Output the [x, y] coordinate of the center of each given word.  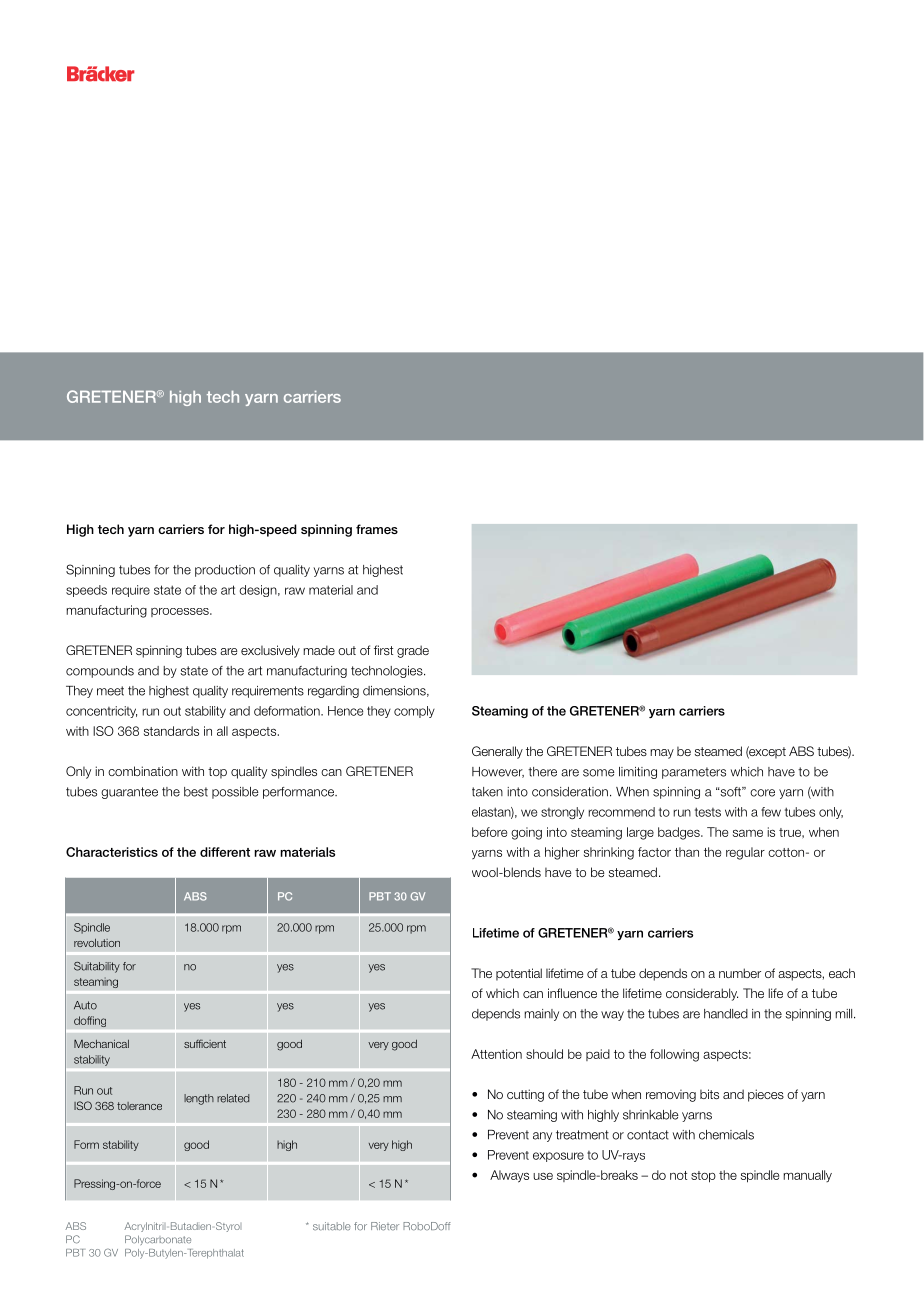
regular [745, 853]
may [662, 754]
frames [377, 529]
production [225, 571]
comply [414, 712]
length [199, 1099]
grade [413, 651]
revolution [97, 943]
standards [171, 731]
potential [519, 974]
